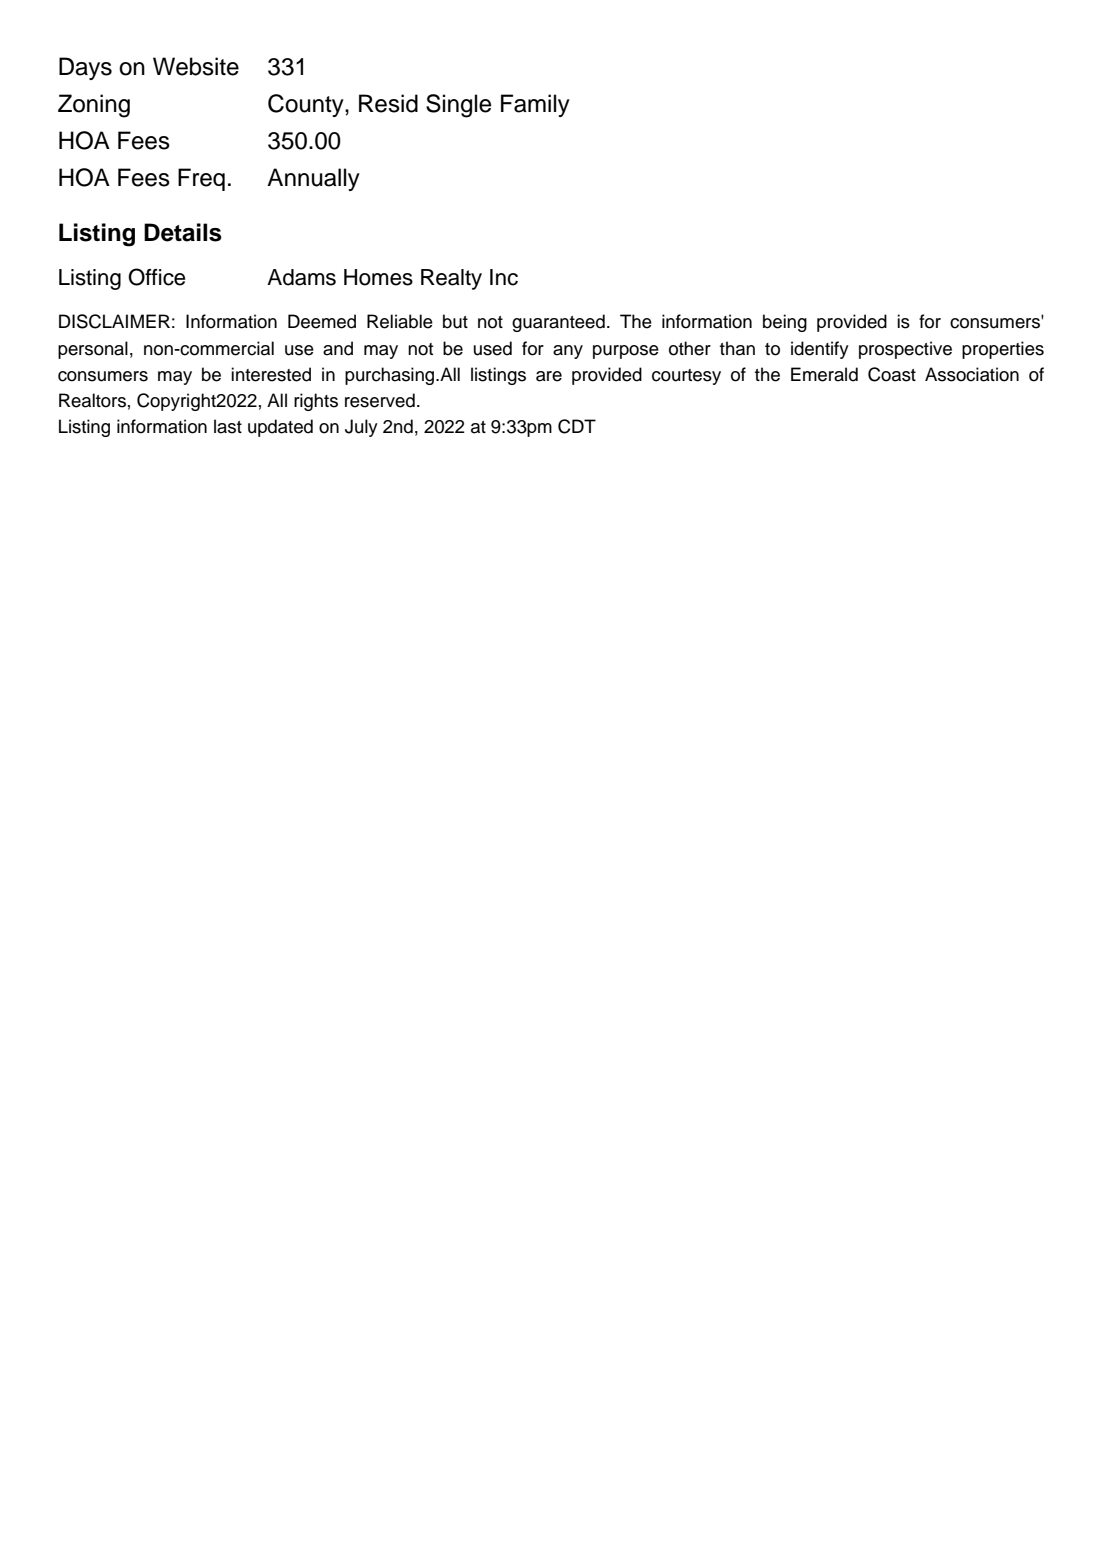 This screenshot has width=1102, height=1559. Describe the element at coordinates (307, 105) in the screenshot. I see `County` at that location.
